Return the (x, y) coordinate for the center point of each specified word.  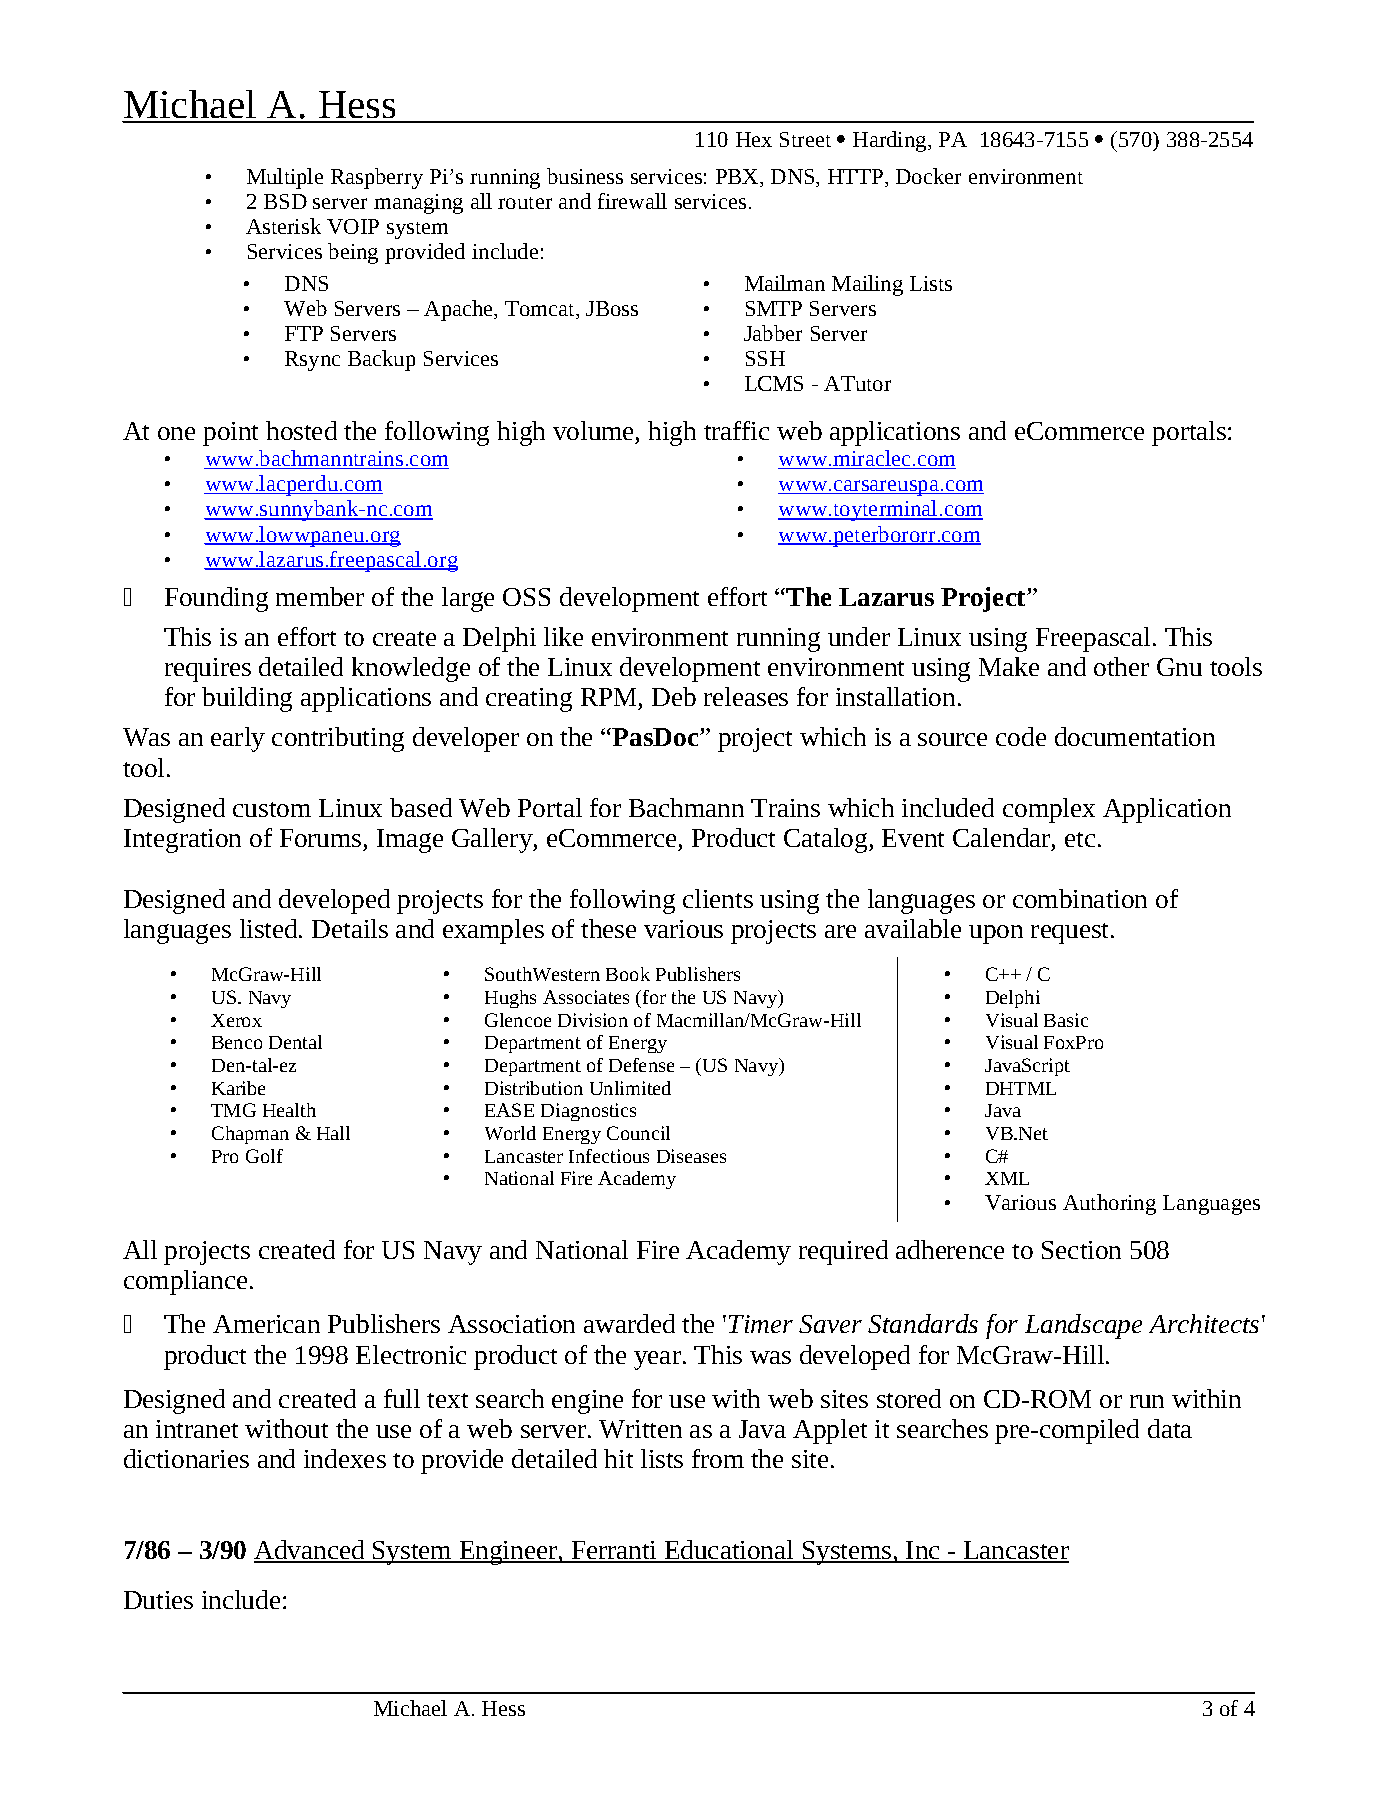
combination (1080, 898)
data (1170, 1428)
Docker (928, 176)
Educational (729, 1551)
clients (718, 898)
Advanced (310, 1551)
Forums (320, 838)
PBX (738, 178)
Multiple (285, 178)
